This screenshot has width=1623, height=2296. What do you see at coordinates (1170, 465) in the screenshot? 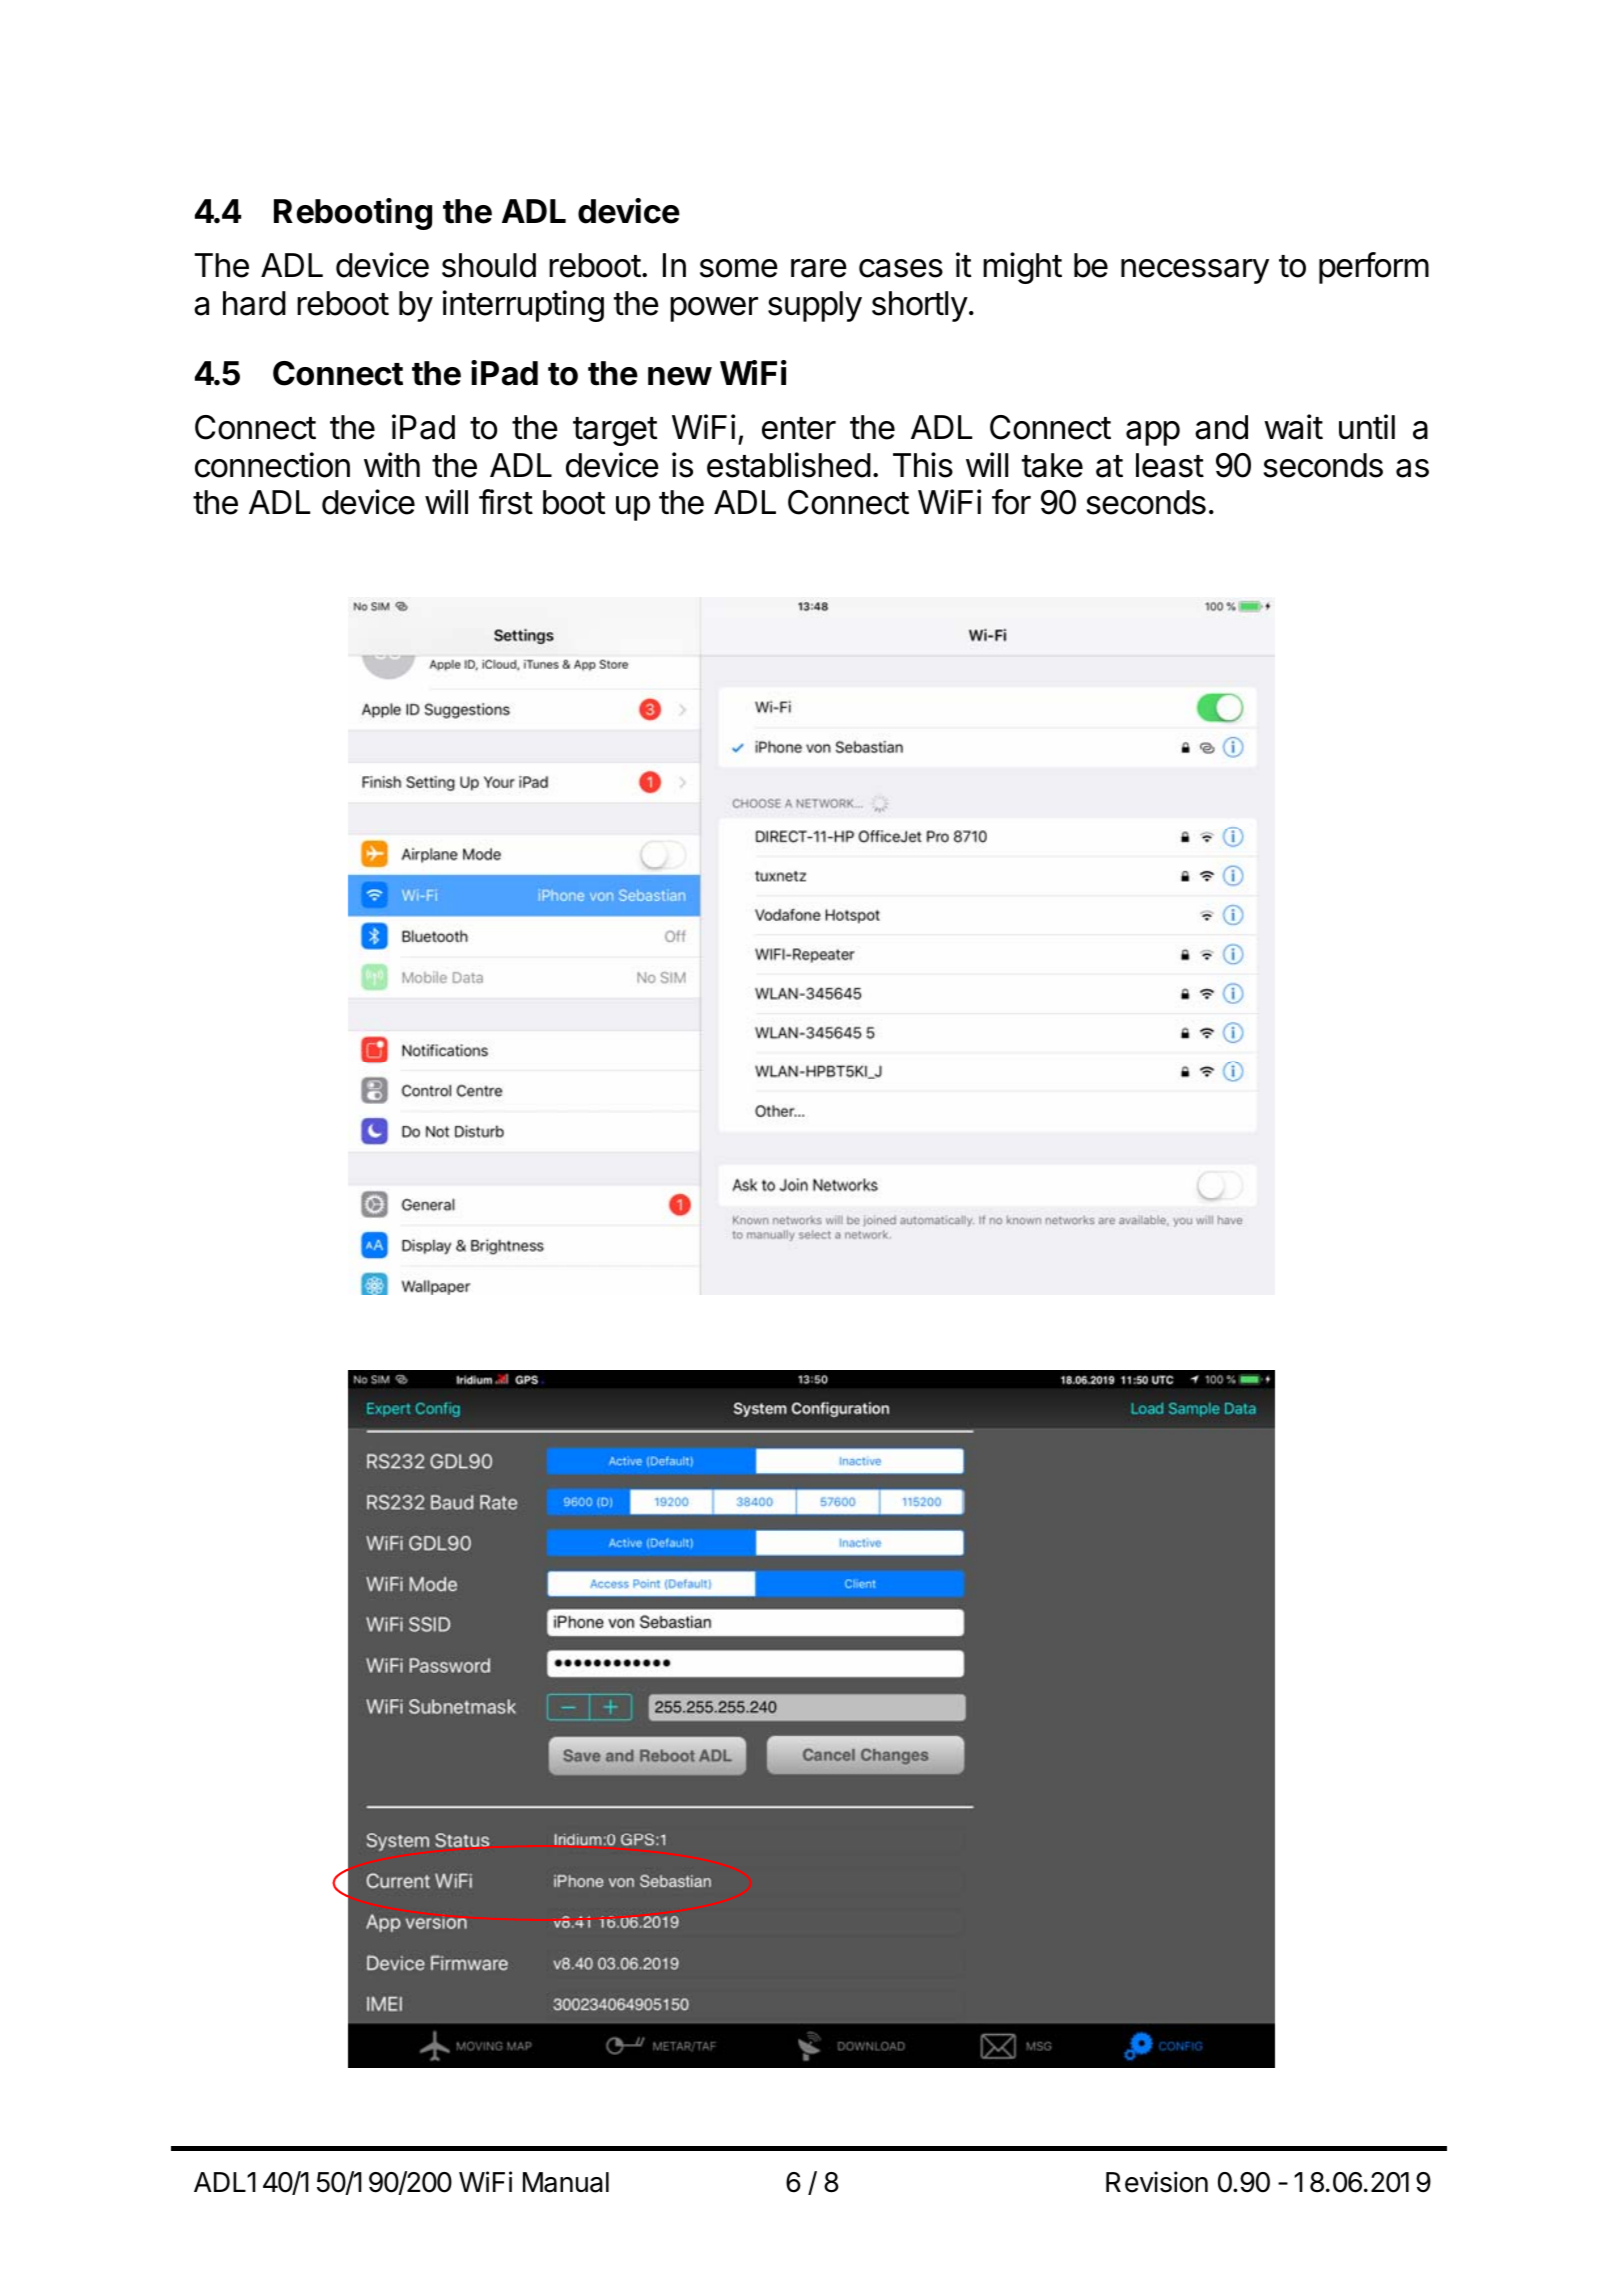
I see `least` at bounding box center [1170, 465].
